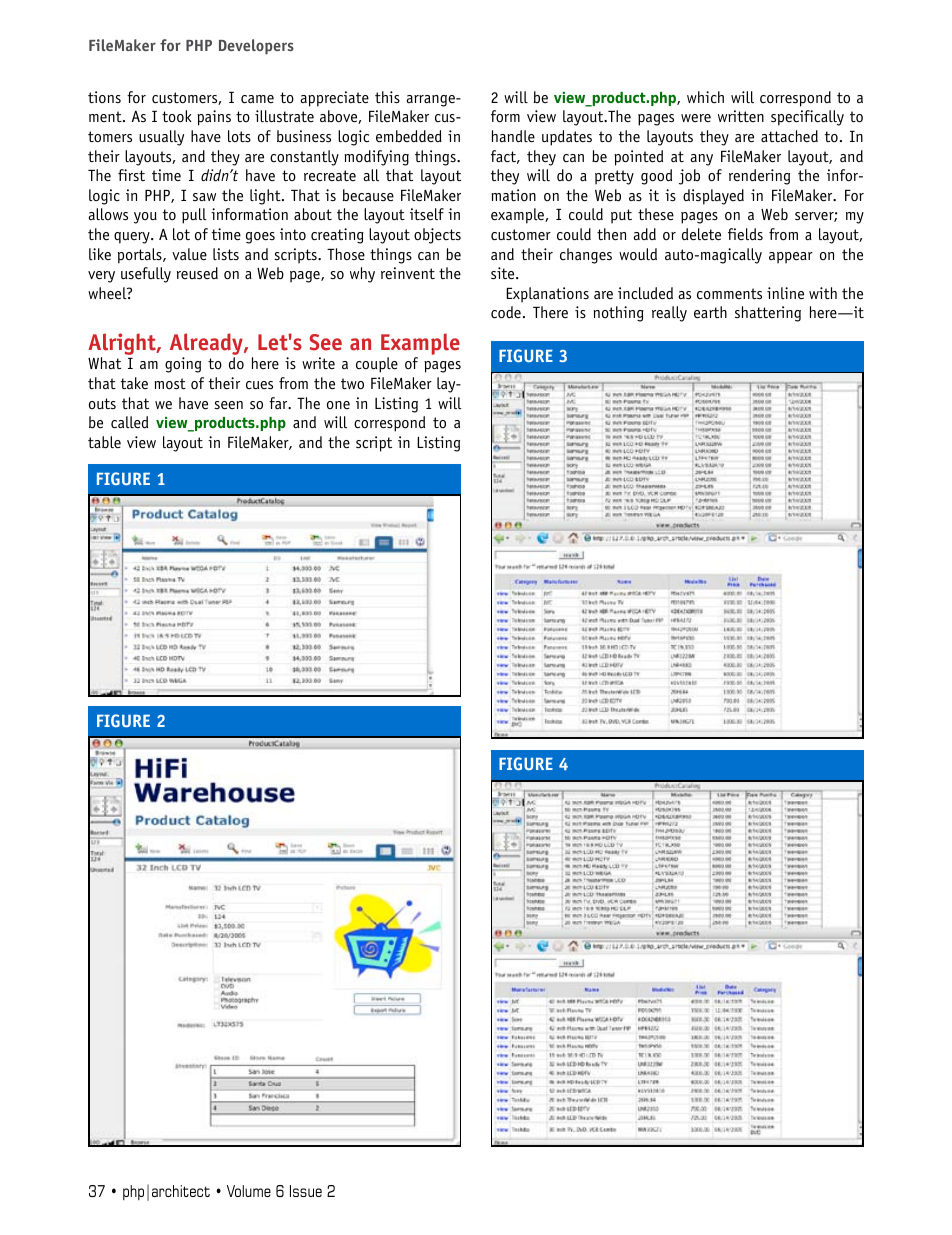 The height and width of the image is (1235, 952). What do you see at coordinates (183, 365) in the image?
I see `going` at bounding box center [183, 365].
